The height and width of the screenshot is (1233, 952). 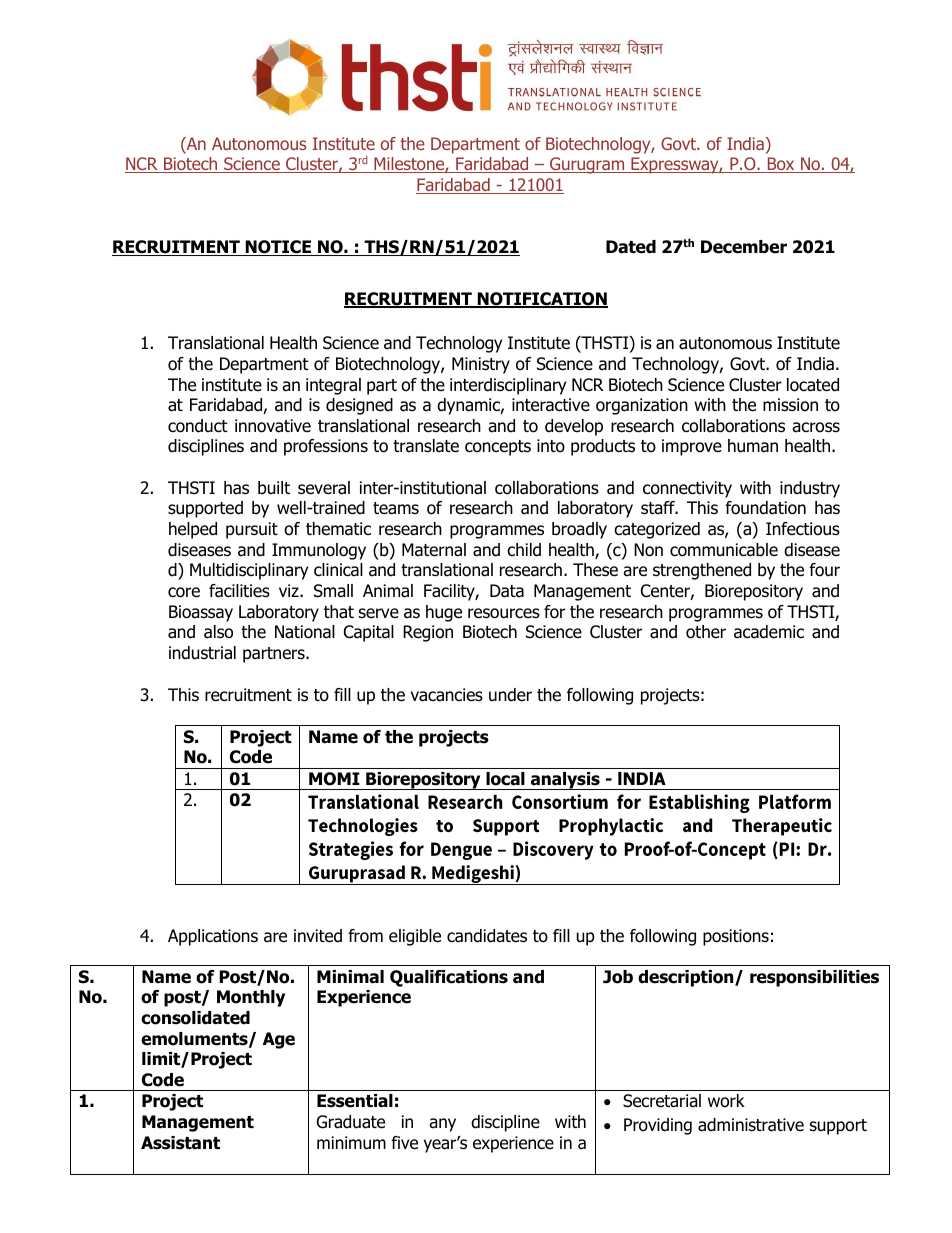 What do you see at coordinates (279, 248) in the screenshot?
I see `NOTICE` at bounding box center [279, 248].
